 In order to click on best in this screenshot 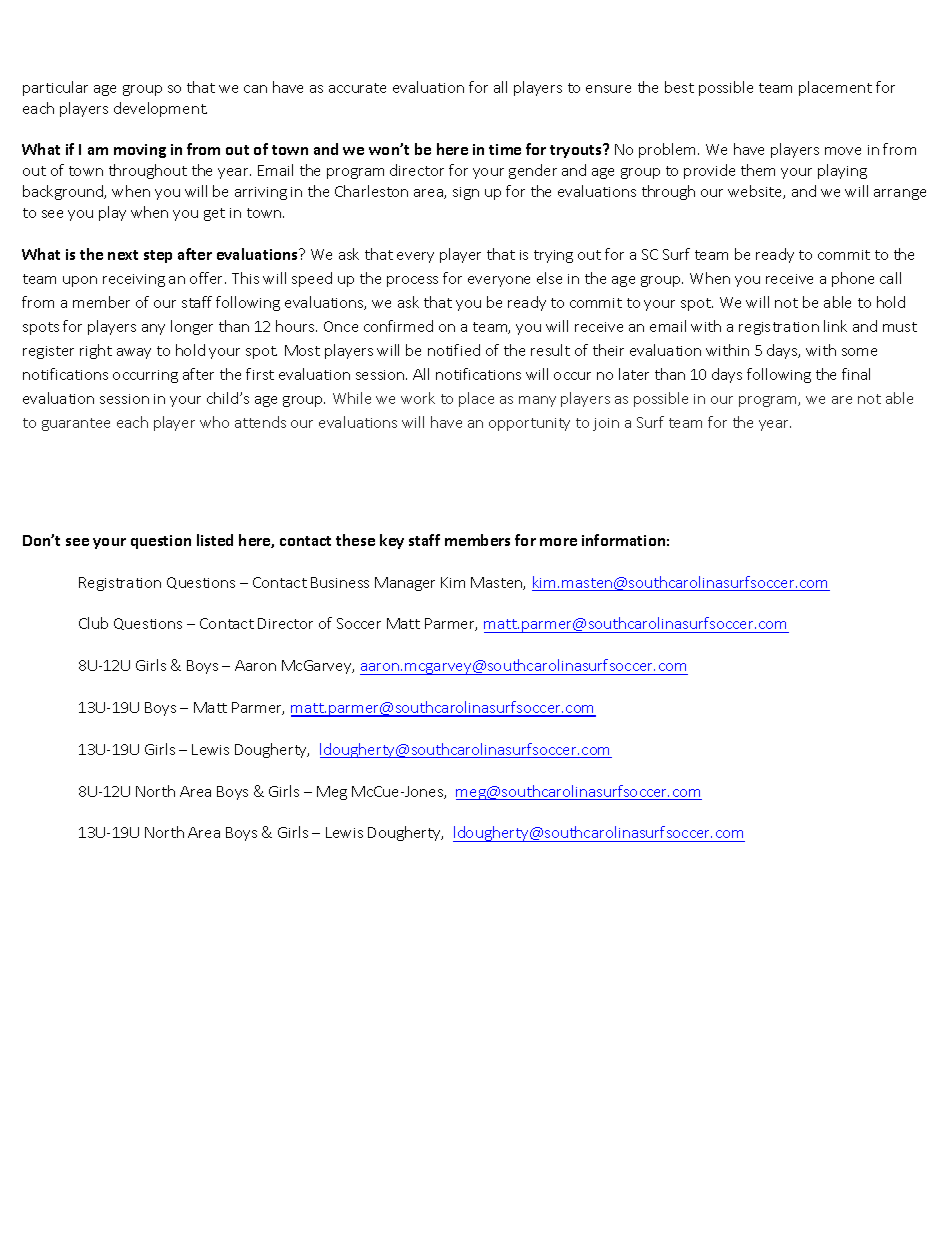, I will do `click(679, 87)`.
